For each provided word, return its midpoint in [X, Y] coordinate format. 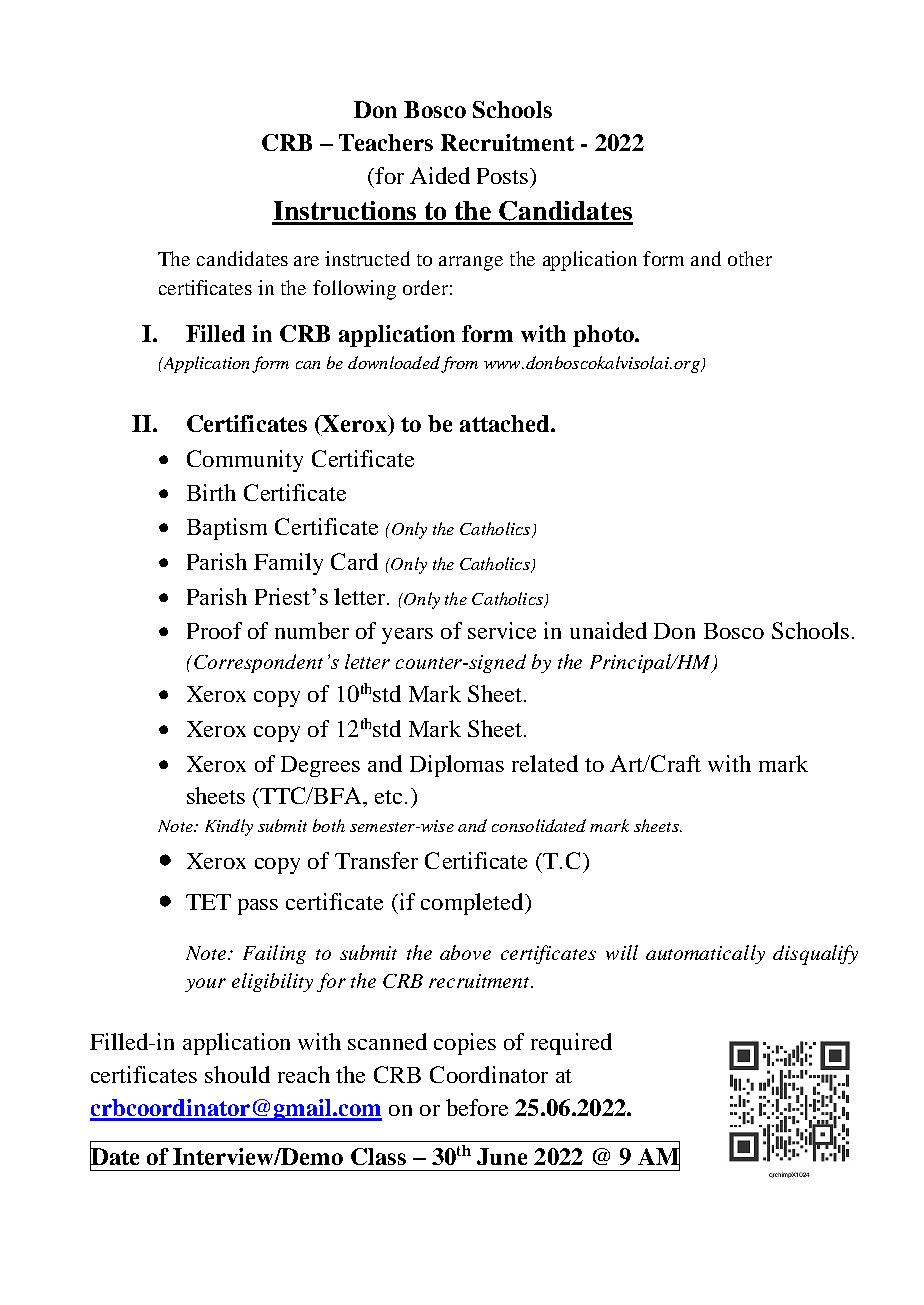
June [502, 1156]
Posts [504, 176]
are [306, 261]
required [571, 1044]
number [312, 630]
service [502, 630]
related [545, 763]
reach [304, 1074]
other [750, 258]
